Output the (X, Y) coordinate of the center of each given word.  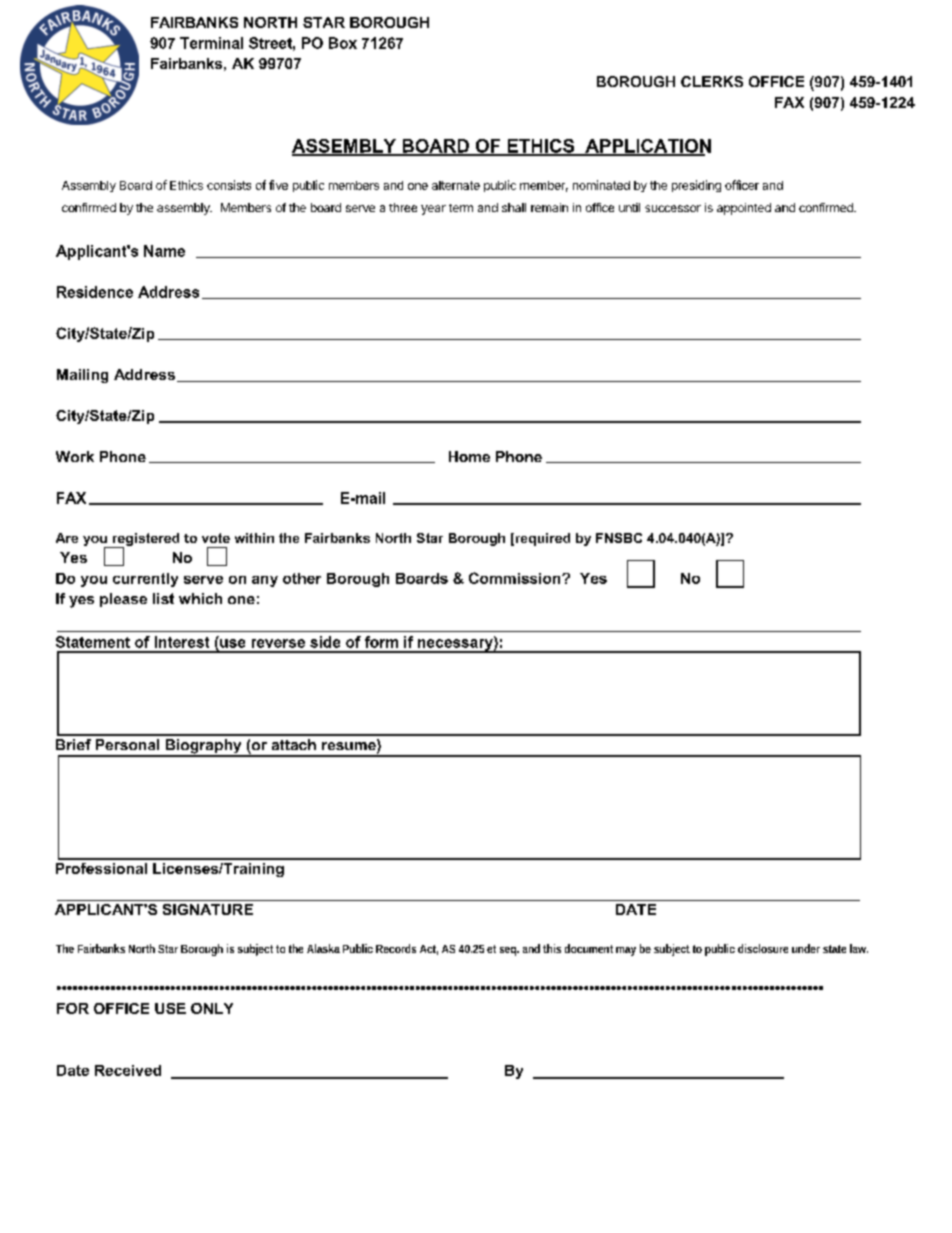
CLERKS (712, 81)
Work (75, 456)
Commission (516, 578)
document (592, 948)
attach (294, 744)
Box (343, 43)
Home (469, 456)
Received (128, 1070)
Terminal (211, 43)
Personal (127, 744)
